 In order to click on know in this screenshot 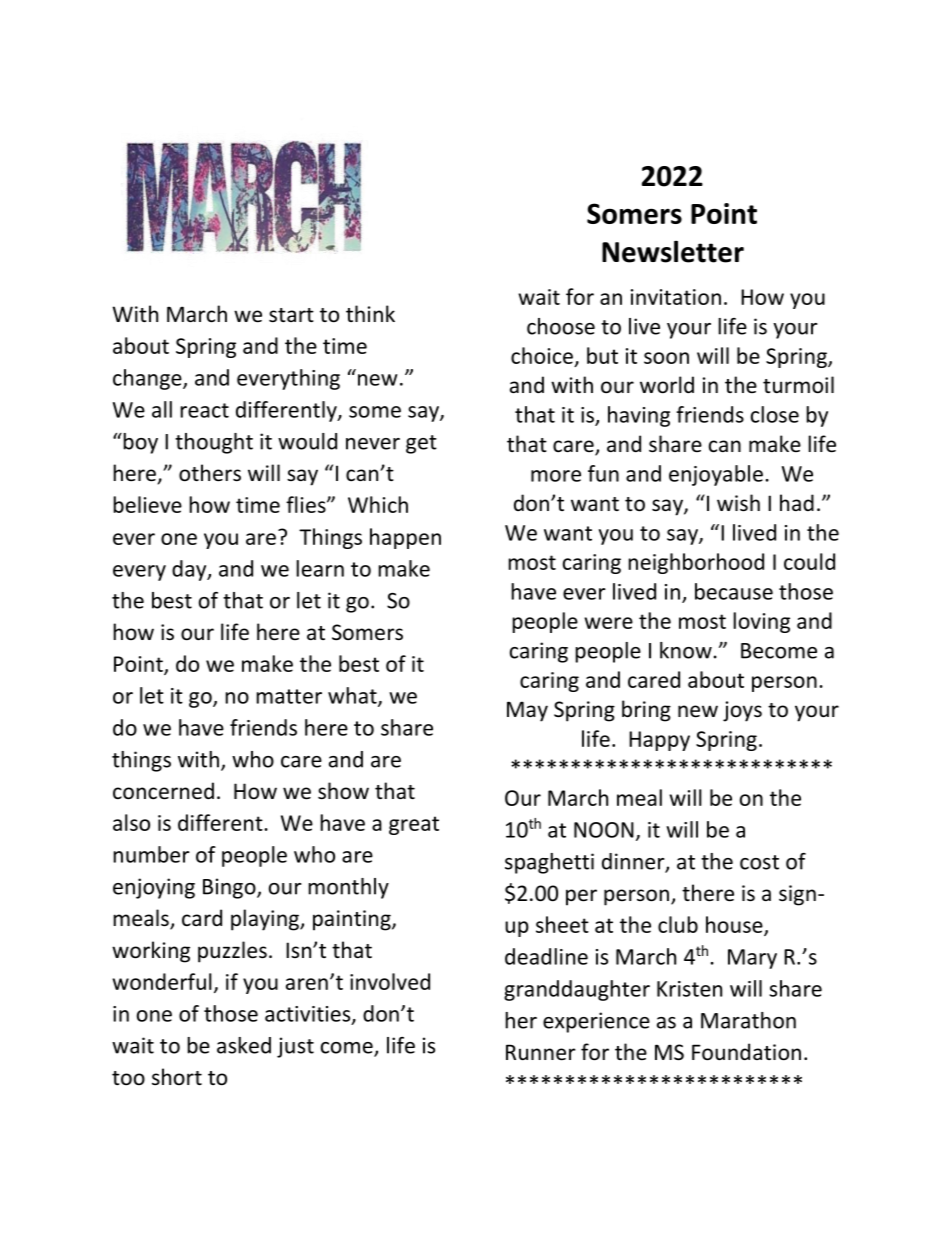, I will do `click(686, 650)`.
